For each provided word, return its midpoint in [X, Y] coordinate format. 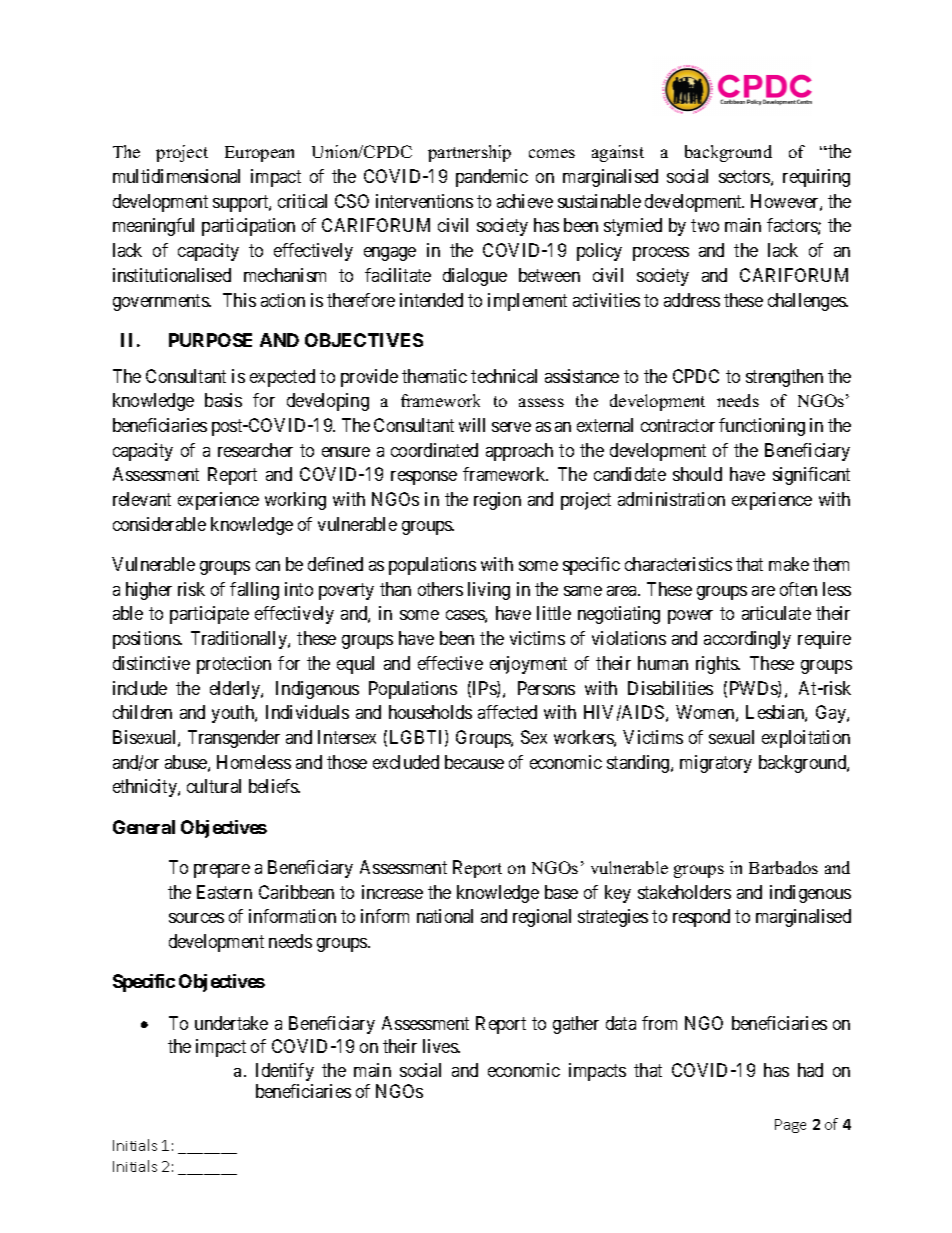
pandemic [492, 178]
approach [519, 452]
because [474, 762]
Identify [285, 1072]
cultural [214, 786]
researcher [255, 450]
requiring [816, 178]
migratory [716, 764]
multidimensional [176, 176]
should [697, 474]
